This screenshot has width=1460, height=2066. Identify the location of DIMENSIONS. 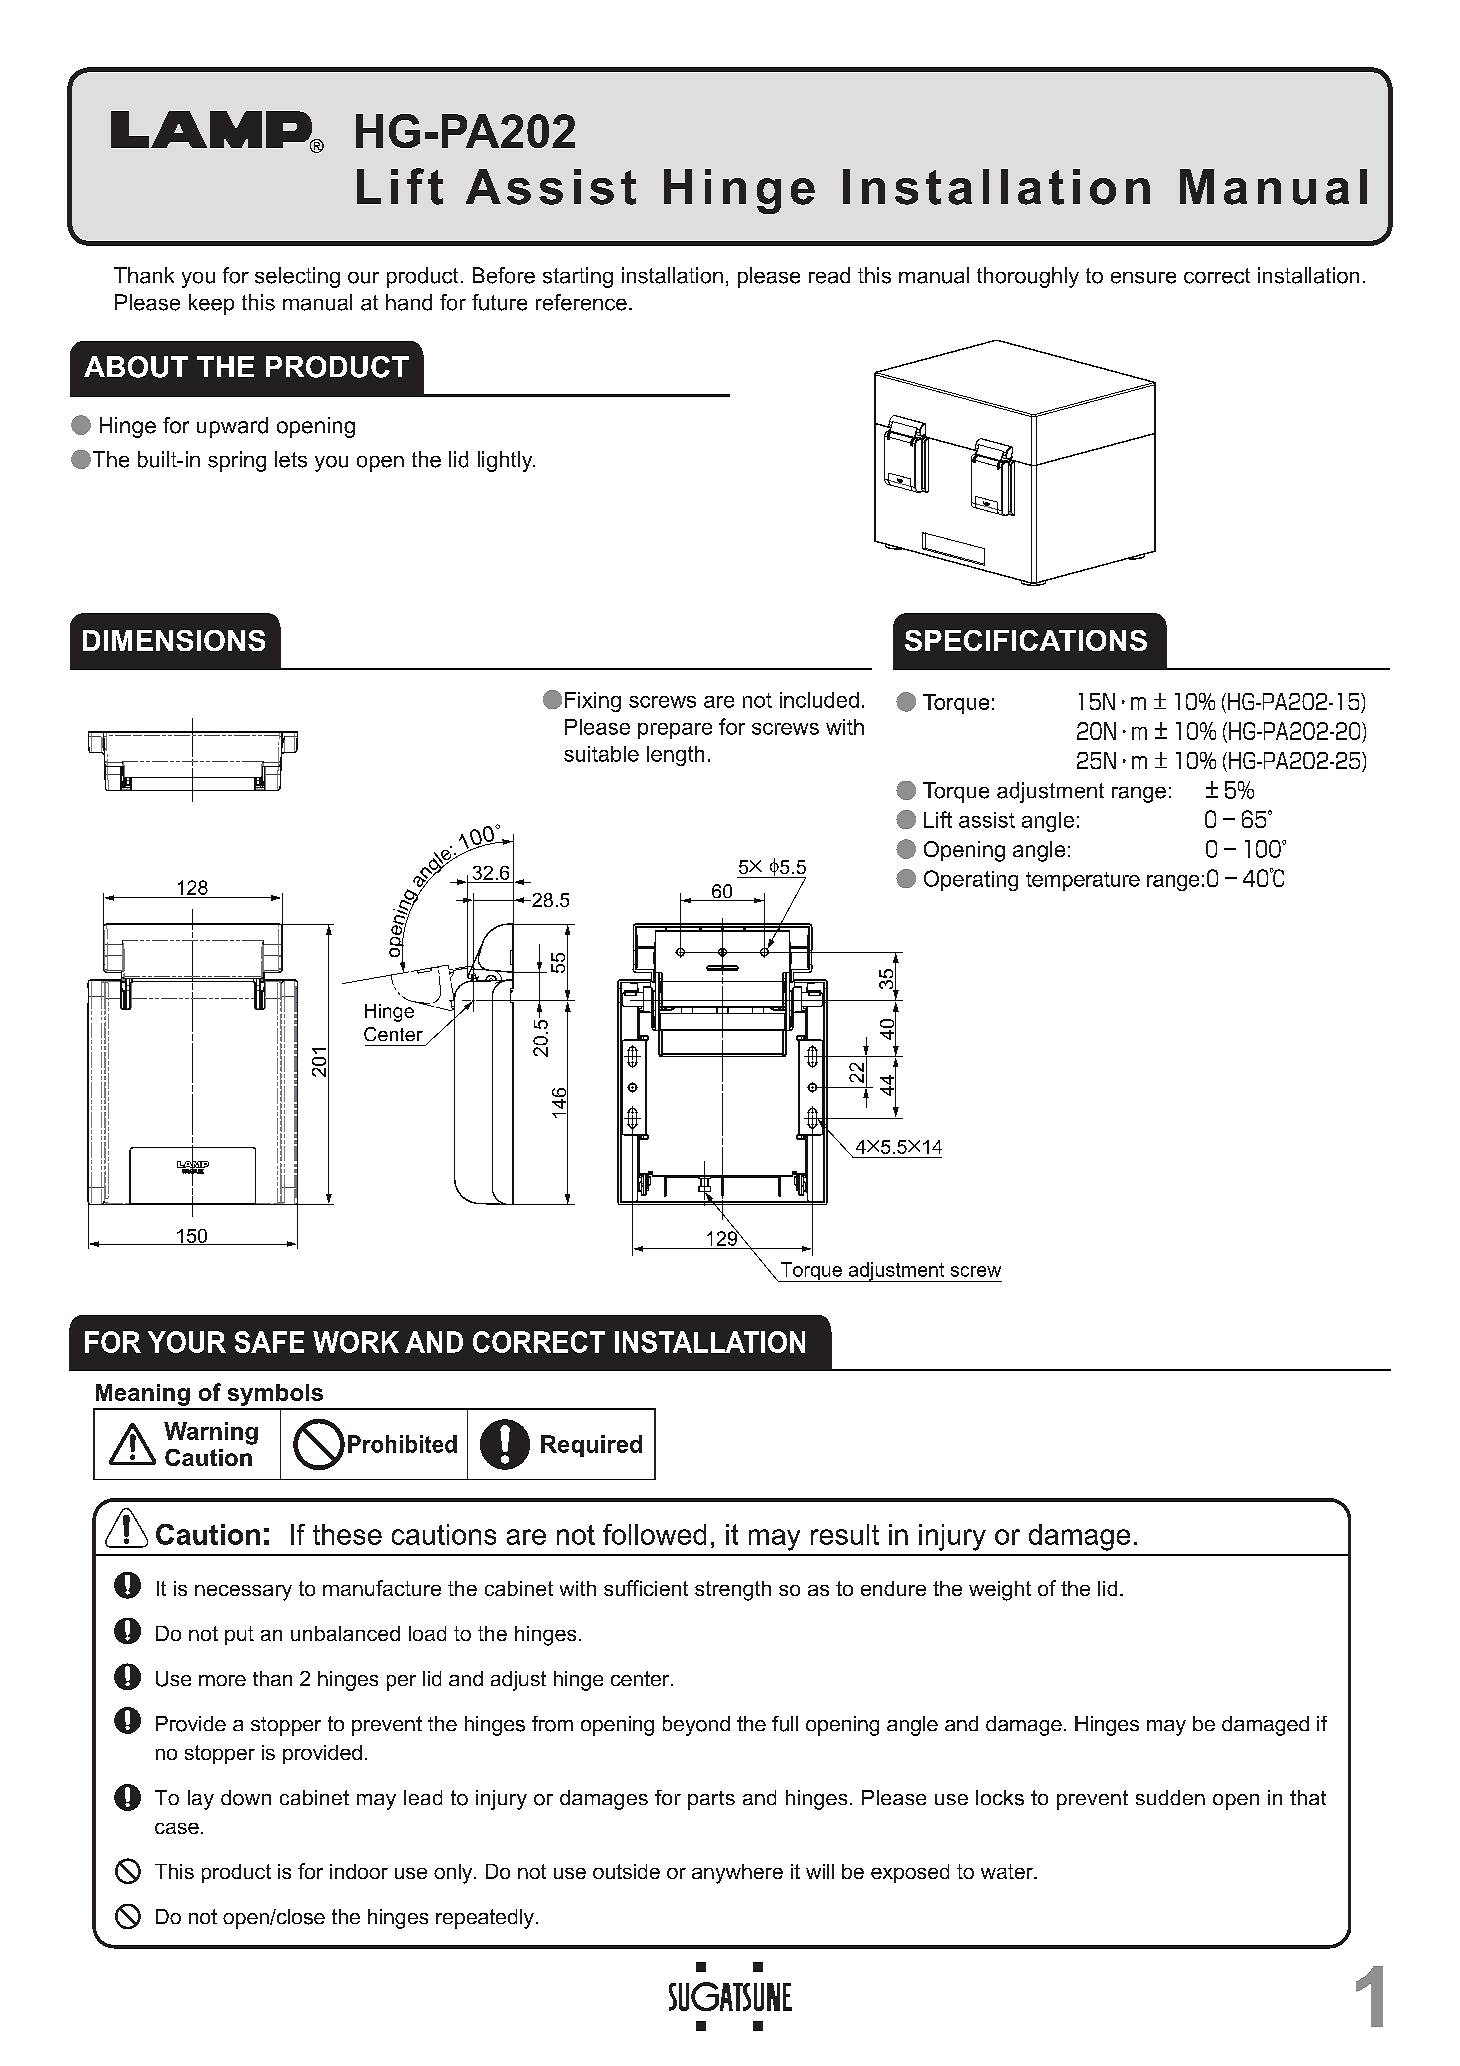
(174, 640).
